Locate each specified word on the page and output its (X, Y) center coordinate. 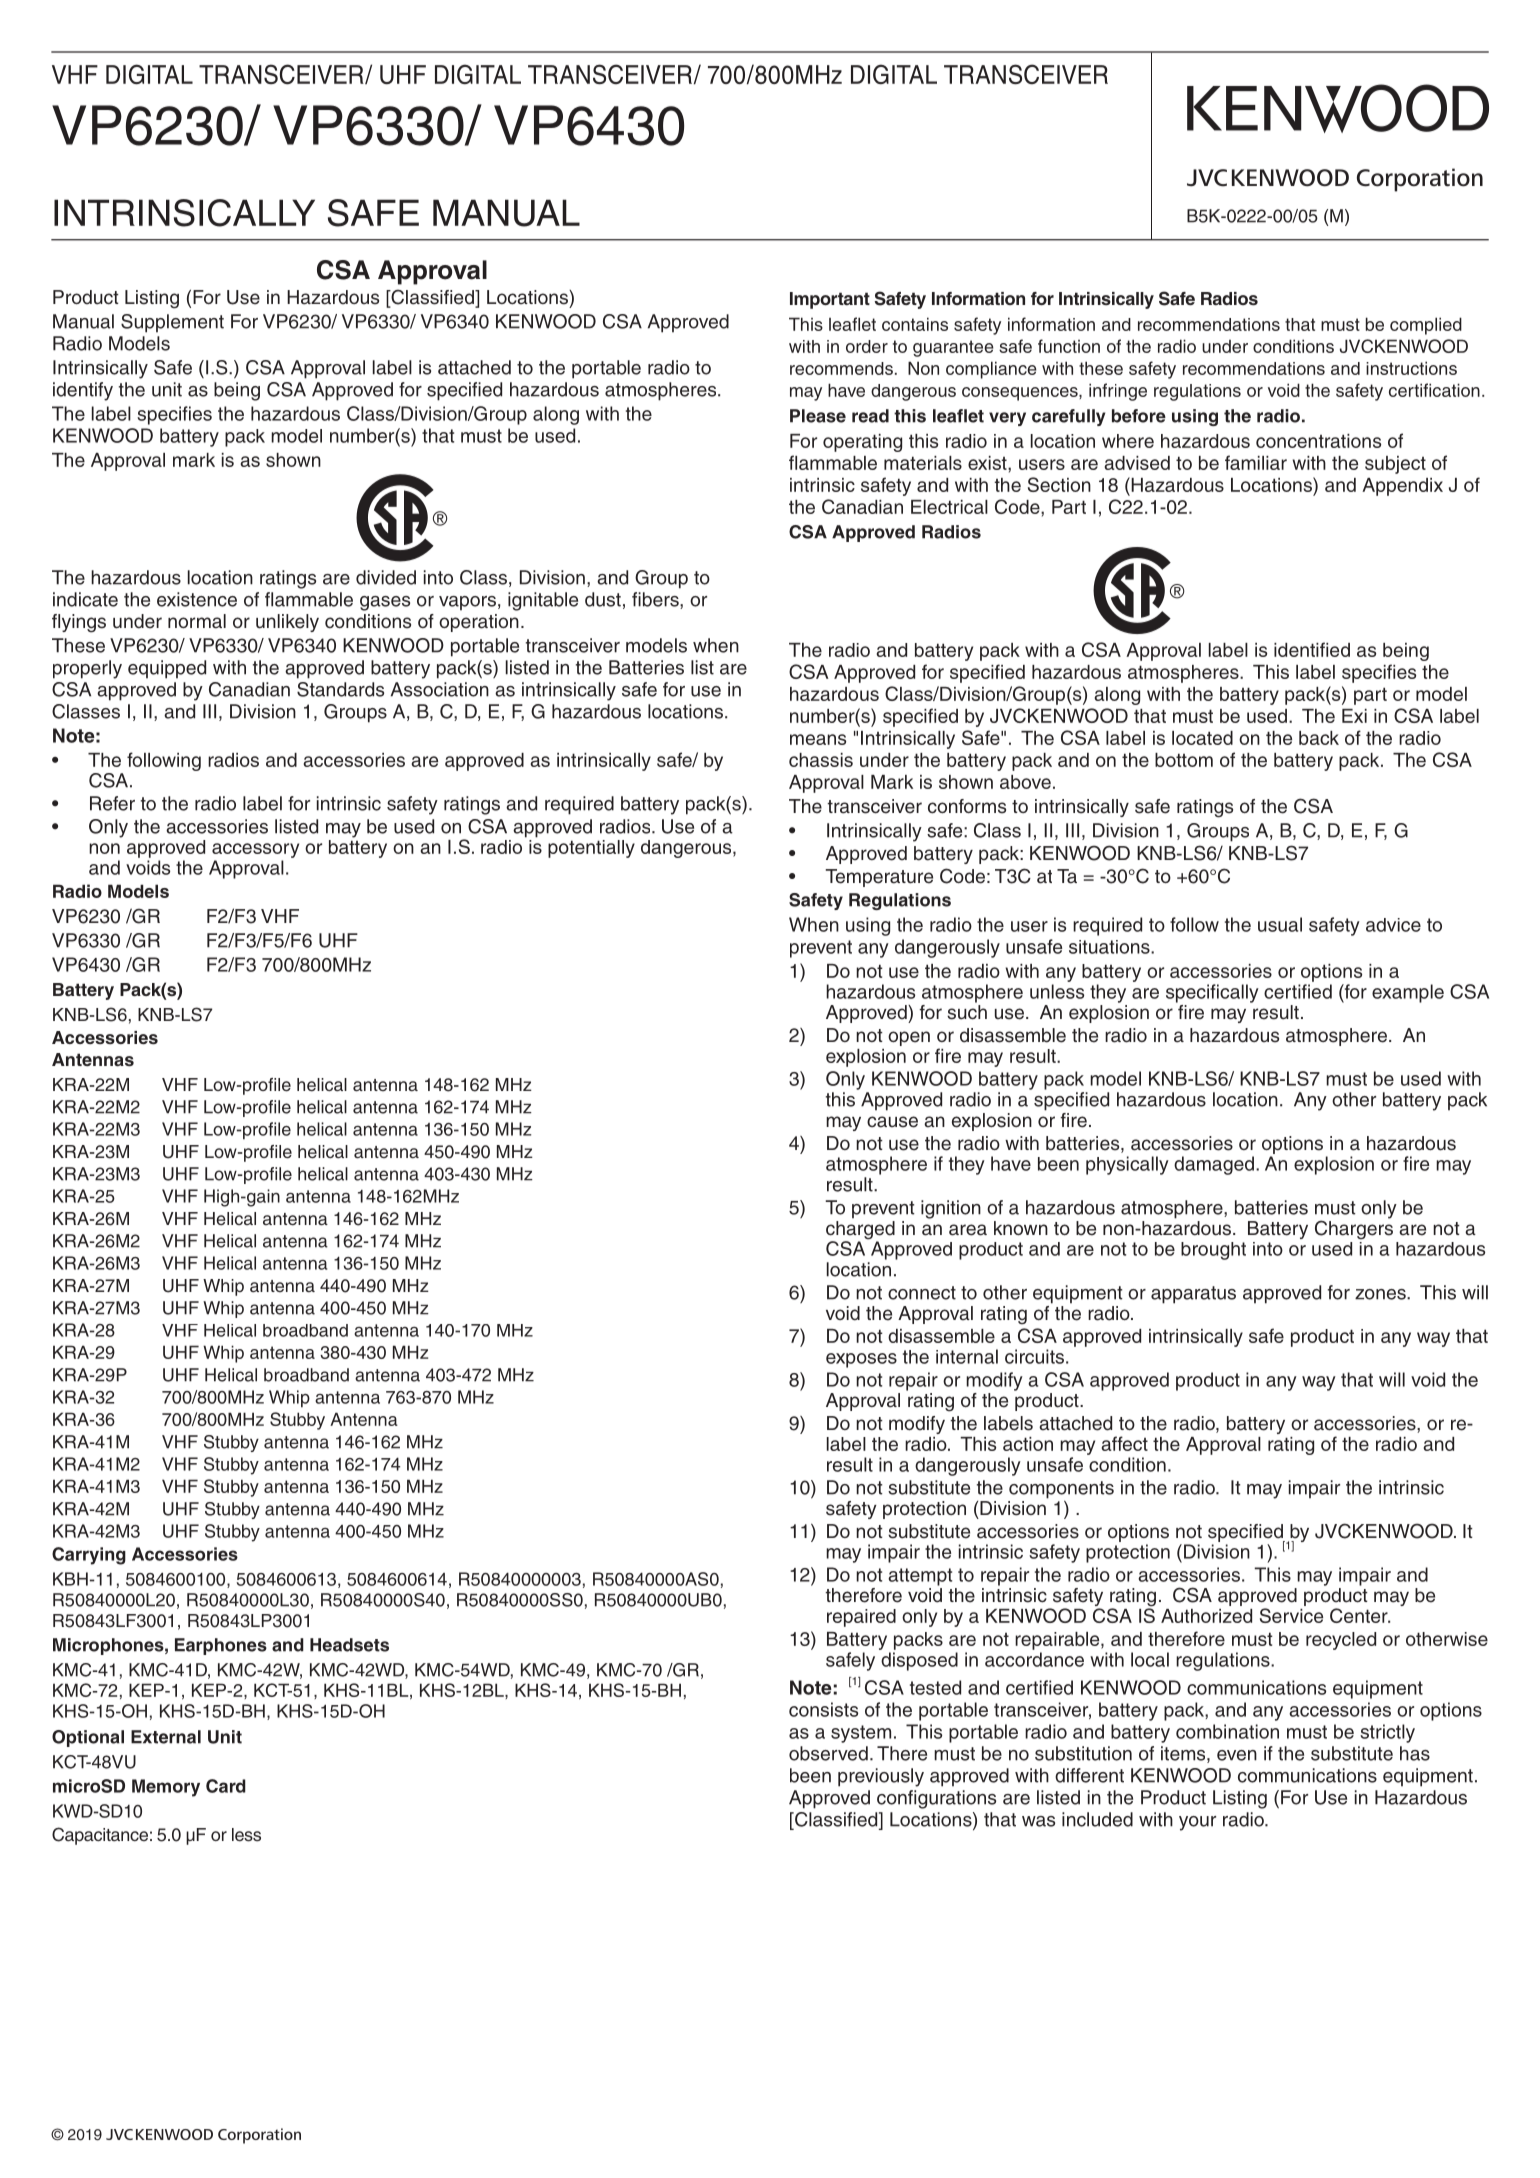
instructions (1411, 368)
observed (828, 1753)
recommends (841, 368)
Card (226, 1786)
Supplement (172, 323)
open (909, 1038)
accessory (255, 850)
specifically (1212, 993)
